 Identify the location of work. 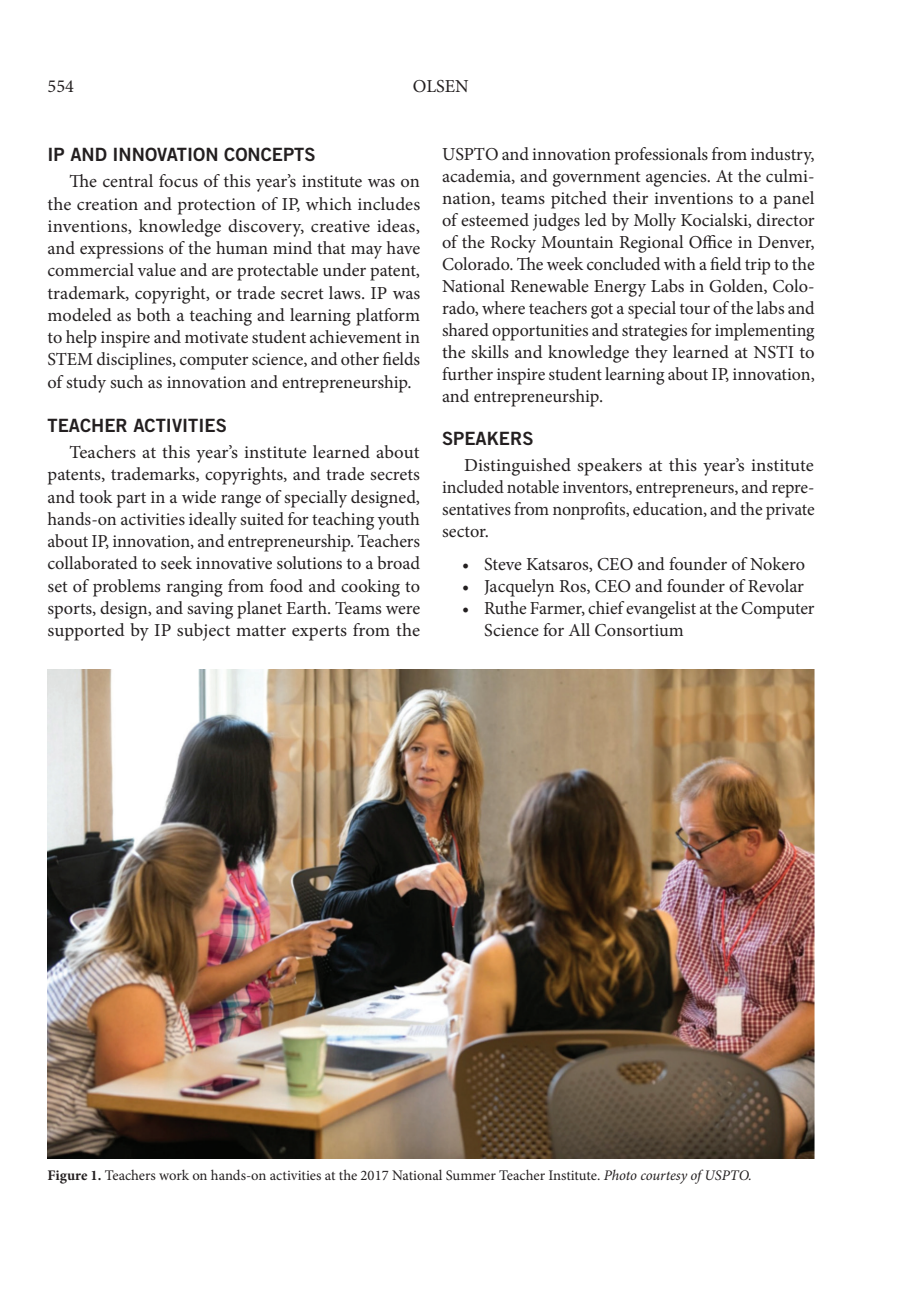
(174, 1174).
